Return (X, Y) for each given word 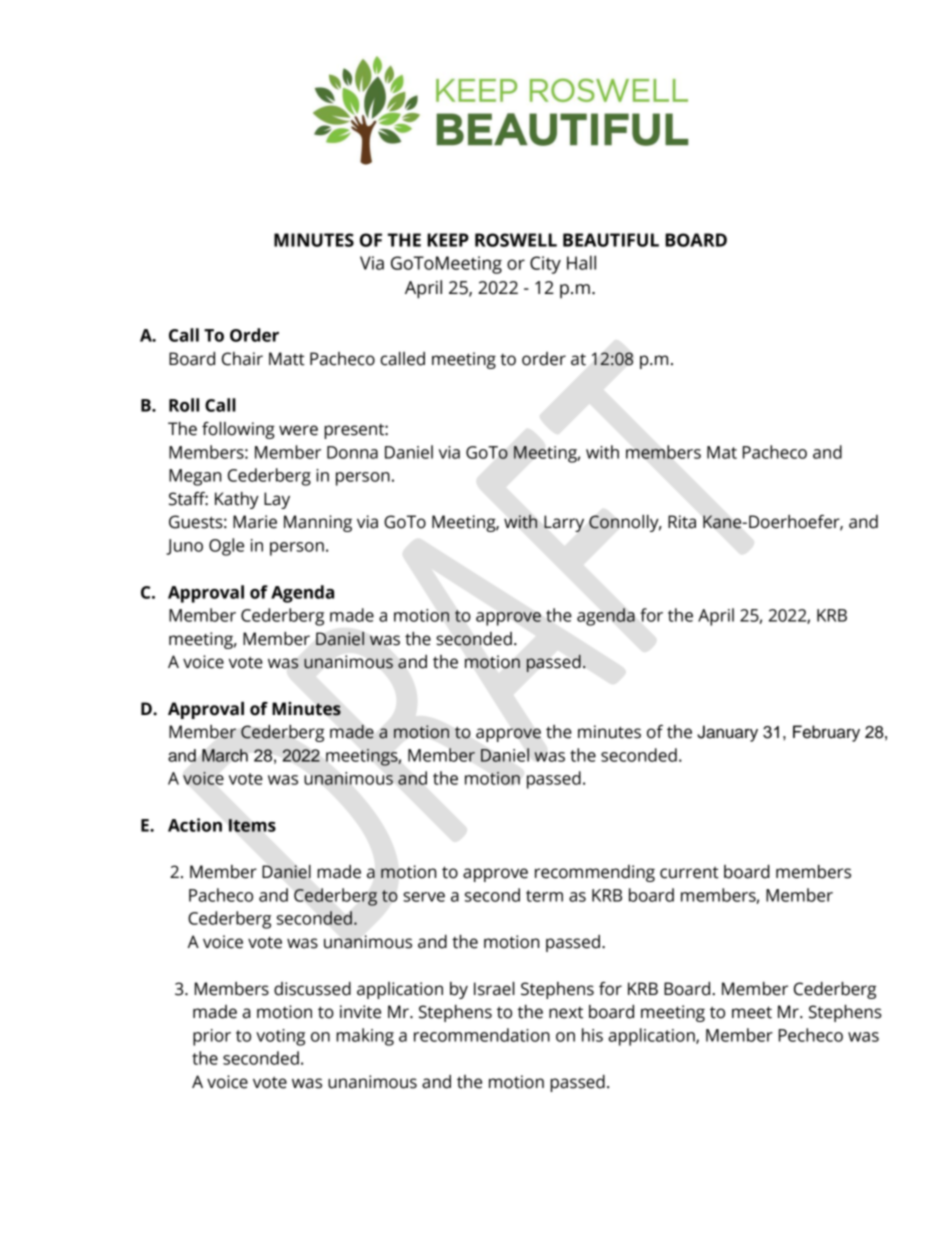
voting (280, 1037)
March (225, 755)
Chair (242, 359)
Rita (682, 522)
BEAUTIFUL (611, 240)
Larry (564, 523)
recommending (595, 873)
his (592, 1035)
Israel (494, 989)
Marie (255, 522)
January (727, 733)
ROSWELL (516, 240)
